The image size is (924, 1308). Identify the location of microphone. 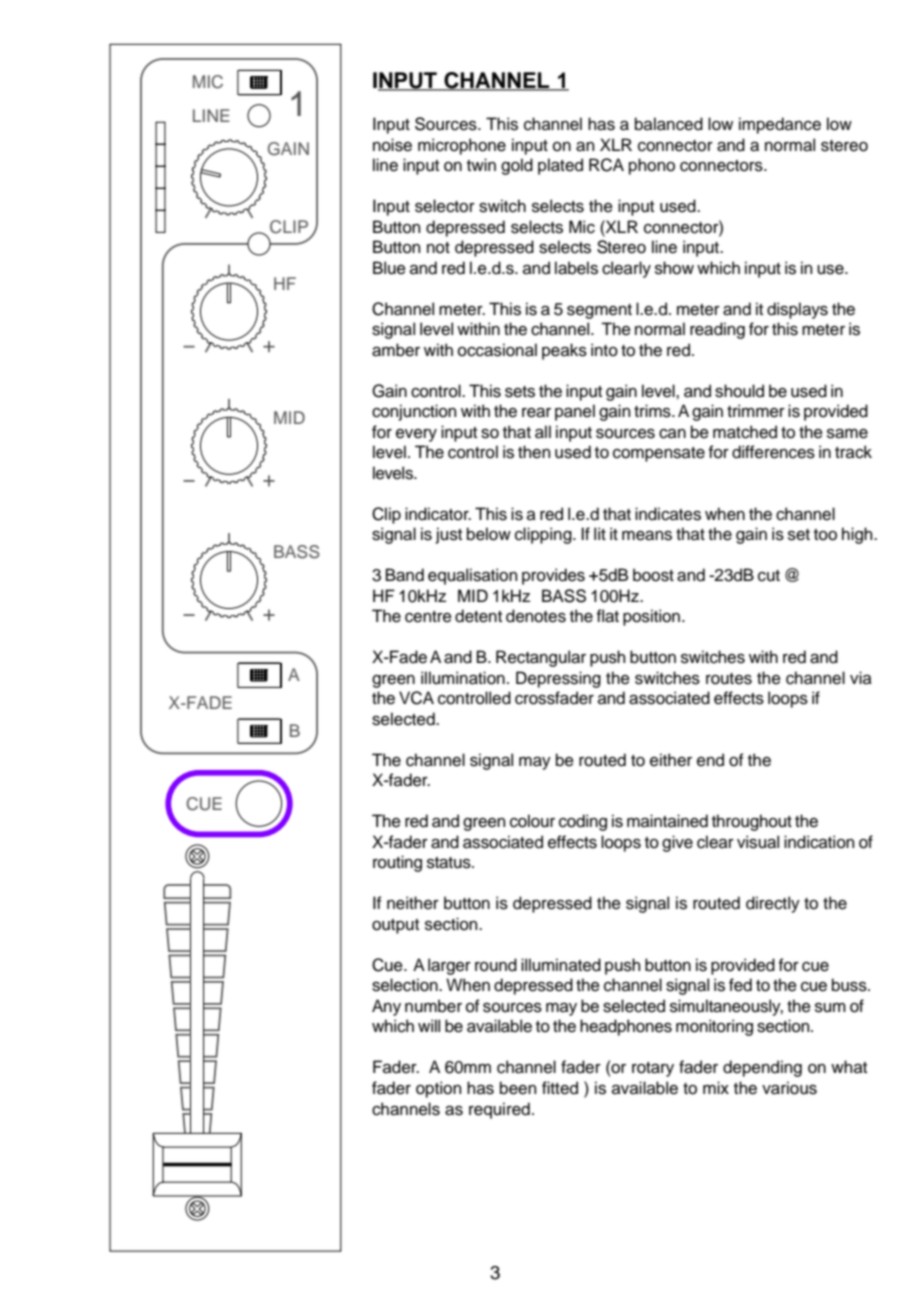
(462, 146).
